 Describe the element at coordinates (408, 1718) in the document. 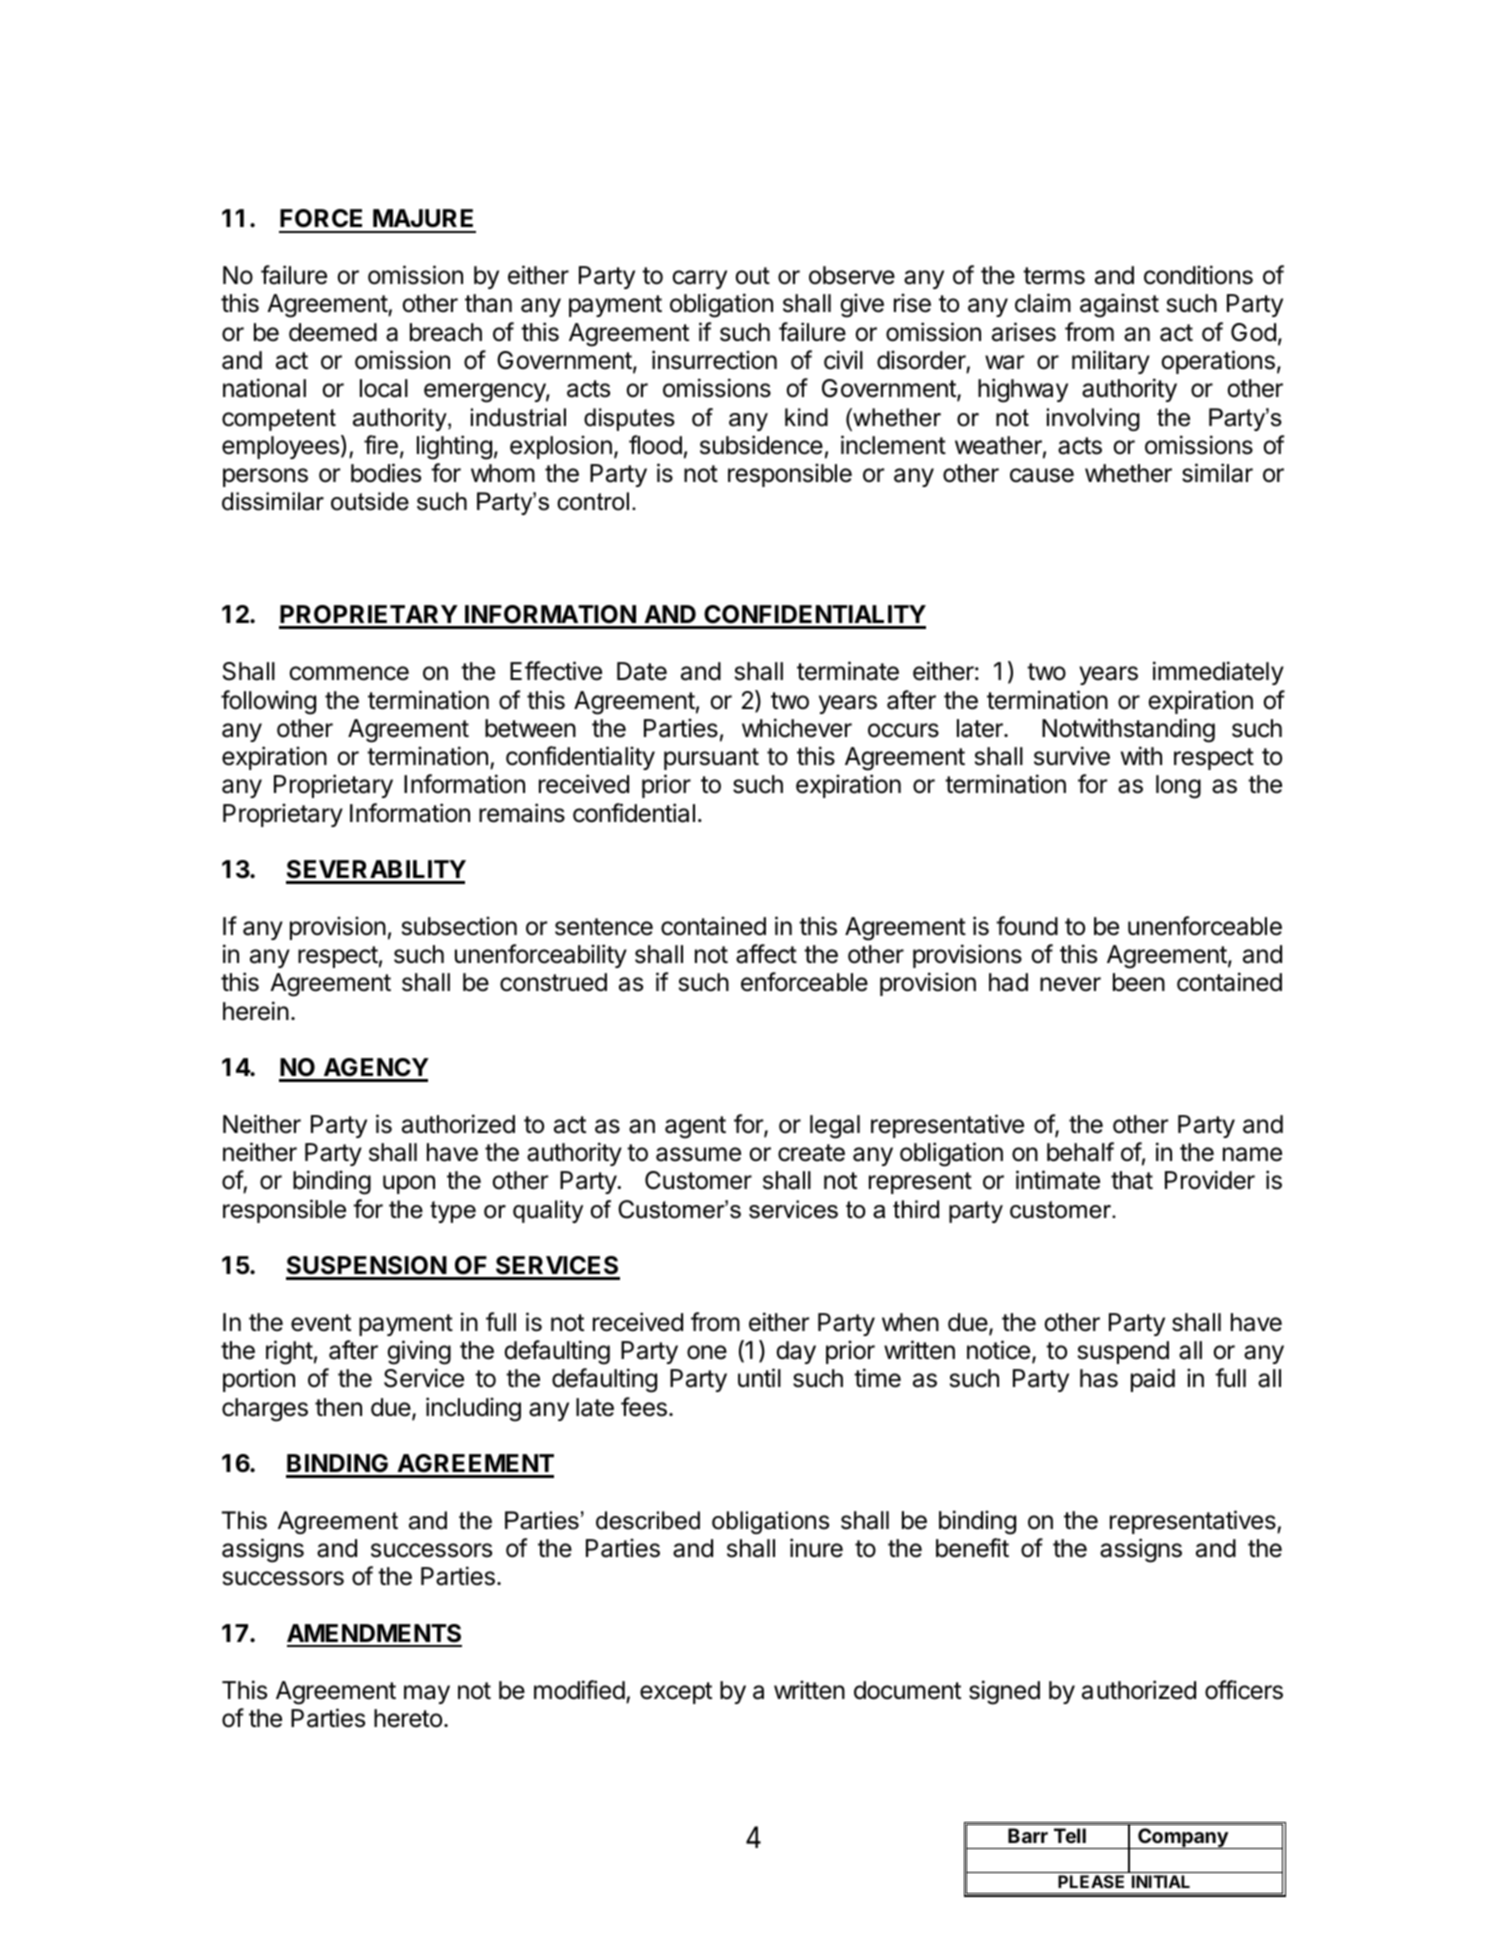

I see `hereto` at that location.
